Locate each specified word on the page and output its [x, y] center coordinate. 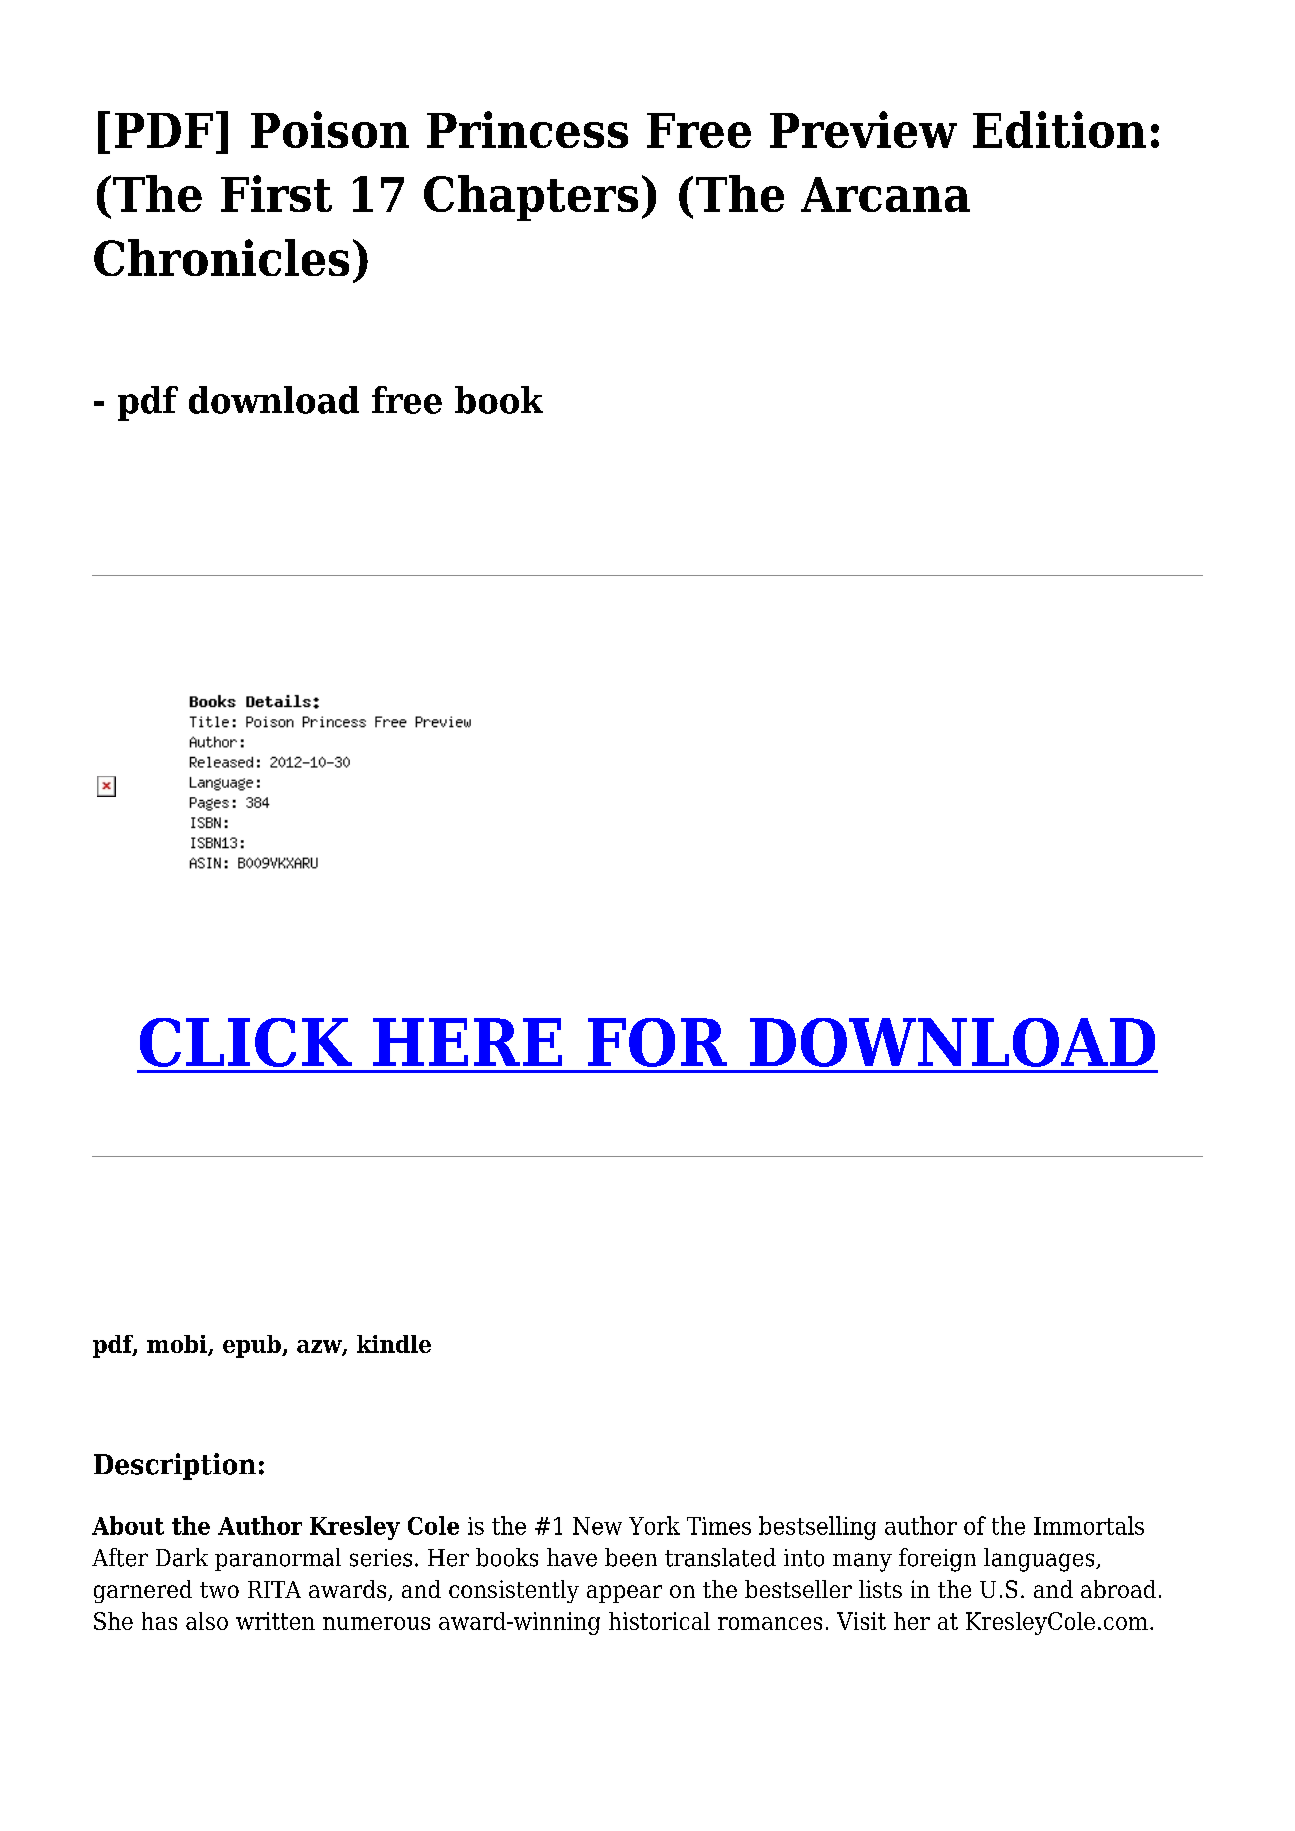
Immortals [1089, 1525]
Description [175, 1466]
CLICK [246, 1042]
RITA [274, 1589]
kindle [394, 1344]
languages [1040, 1560]
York [654, 1525]
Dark [182, 1557]
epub [253, 1346]
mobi [178, 1345]
